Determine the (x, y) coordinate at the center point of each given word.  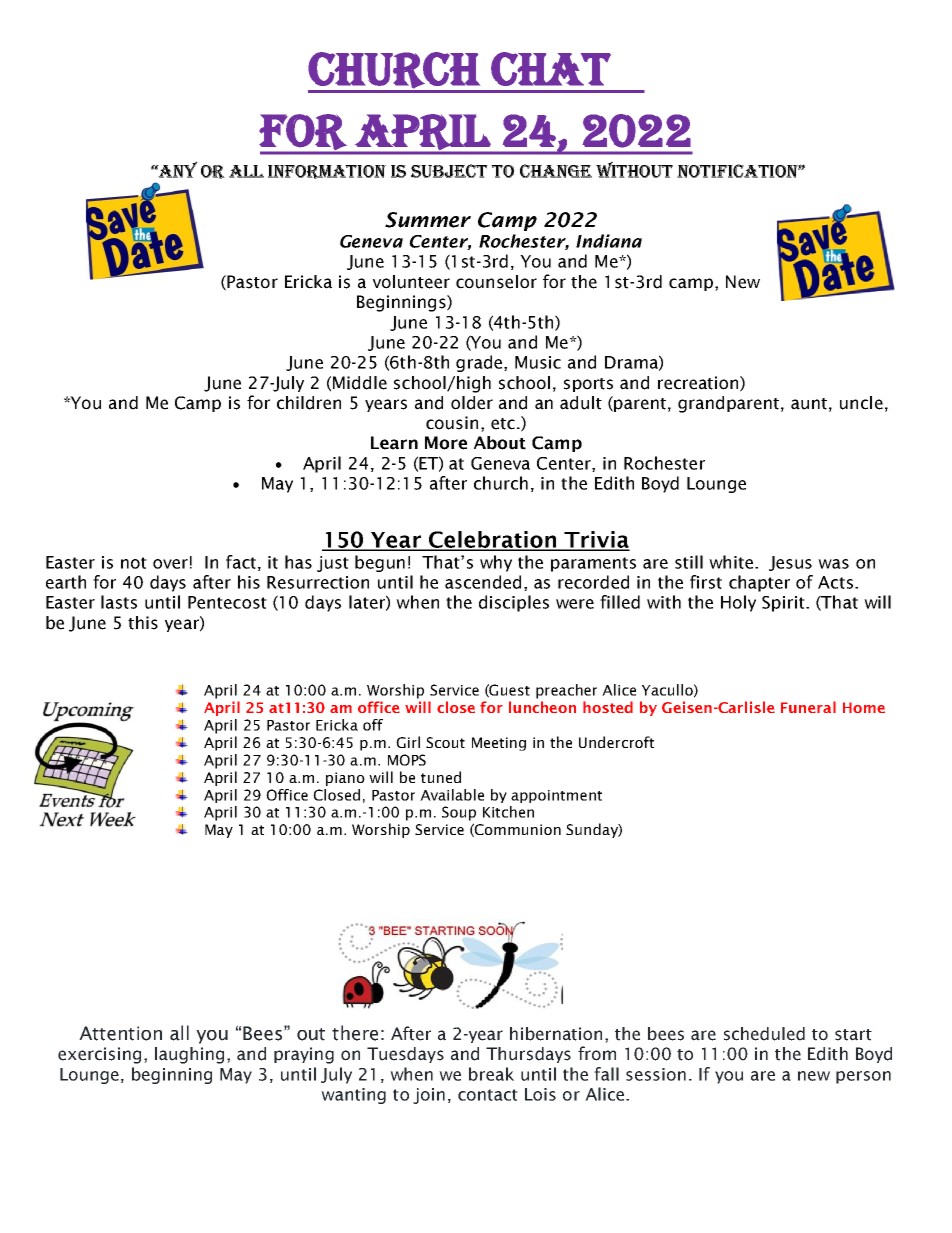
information (327, 172)
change (556, 171)
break (491, 1074)
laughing (189, 1055)
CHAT (551, 69)
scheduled (764, 1034)
